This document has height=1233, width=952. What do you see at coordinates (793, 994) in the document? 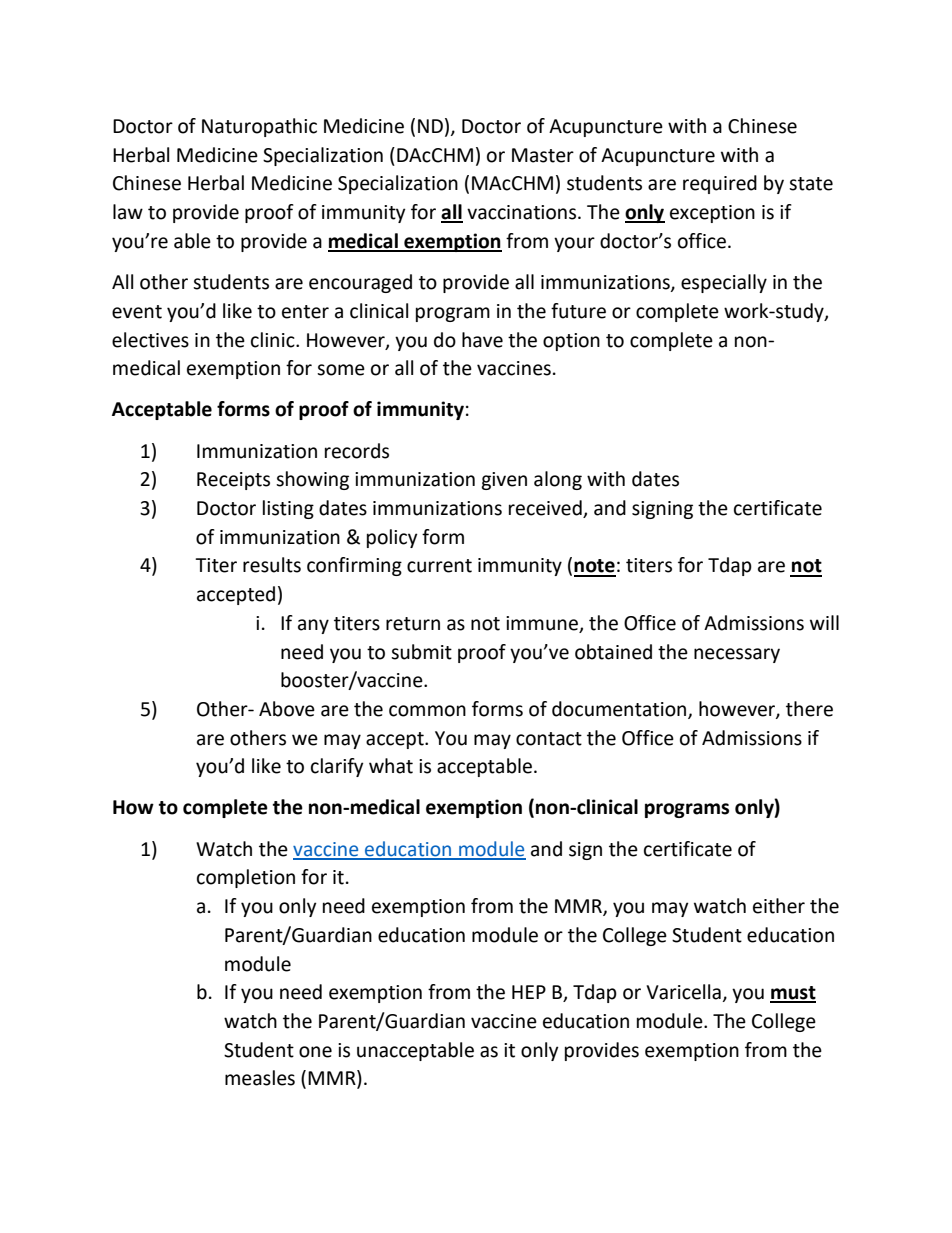
I see `must` at bounding box center [793, 994].
